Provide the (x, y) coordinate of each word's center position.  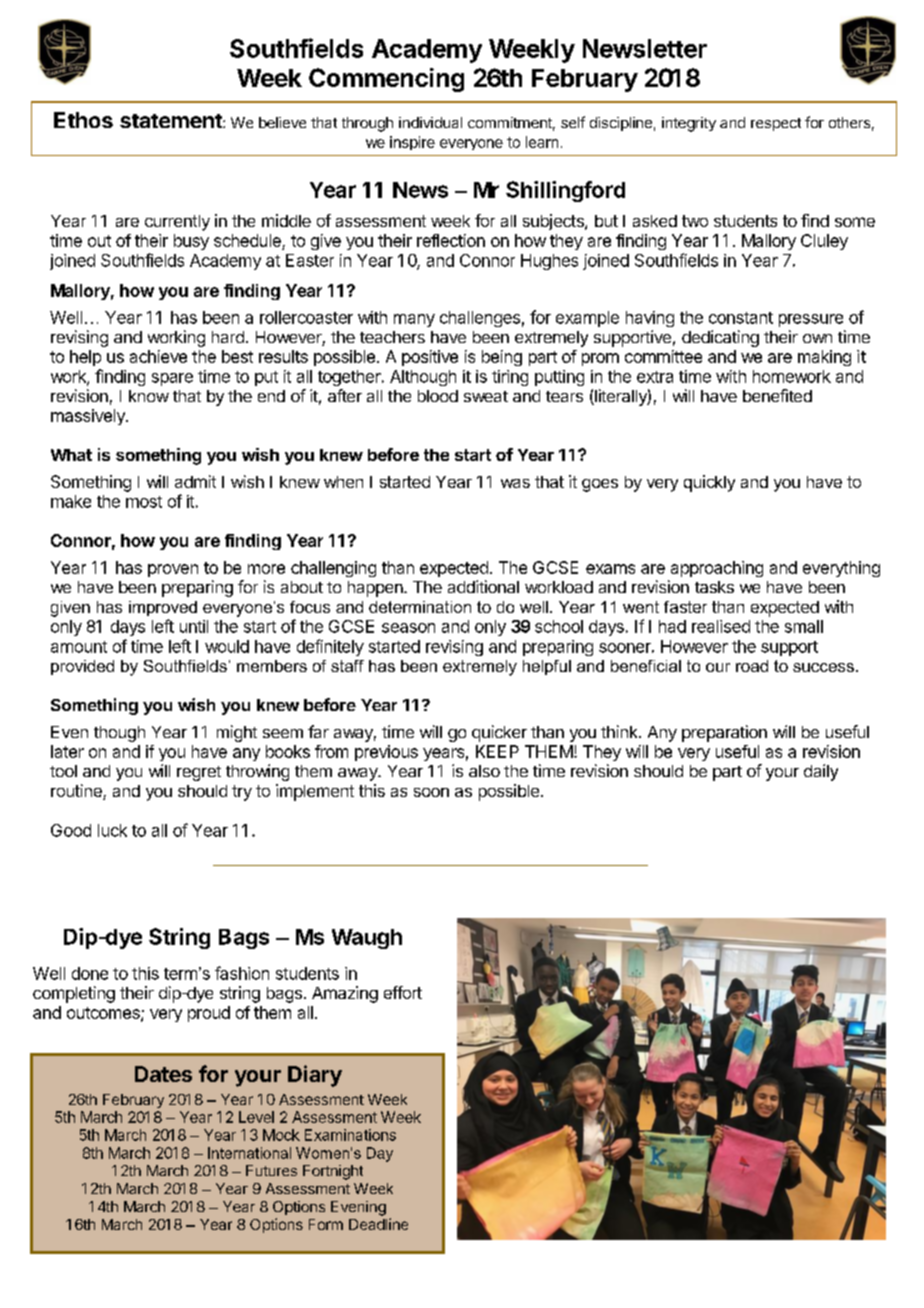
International (249, 1153)
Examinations (350, 1135)
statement (172, 121)
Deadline (378, 1224)
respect (776, 124)
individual (430, 122)
